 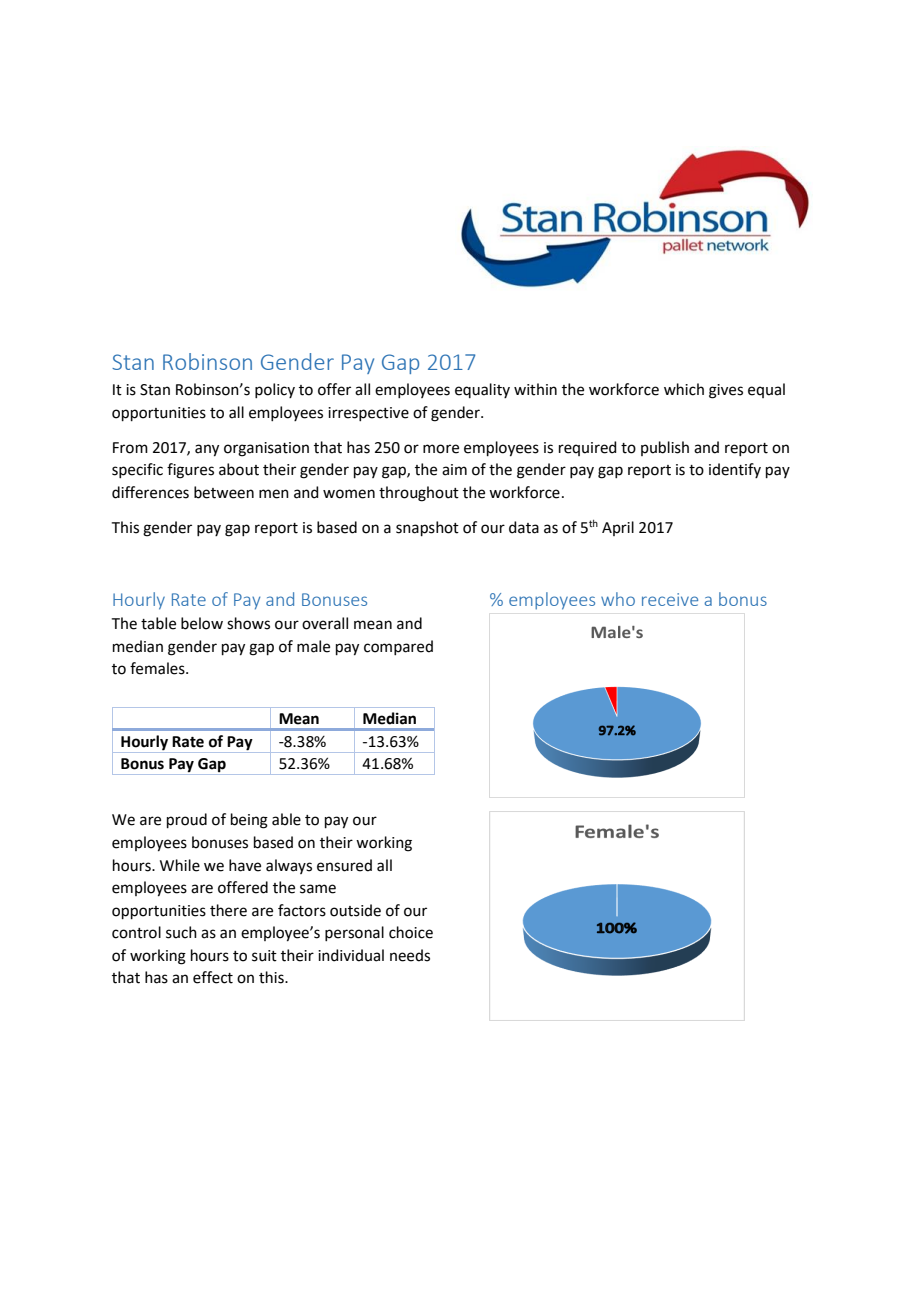 What do you see at coordinates (618, 599) in the screenshot?
I see `who` at bounding box center [618, 599].
